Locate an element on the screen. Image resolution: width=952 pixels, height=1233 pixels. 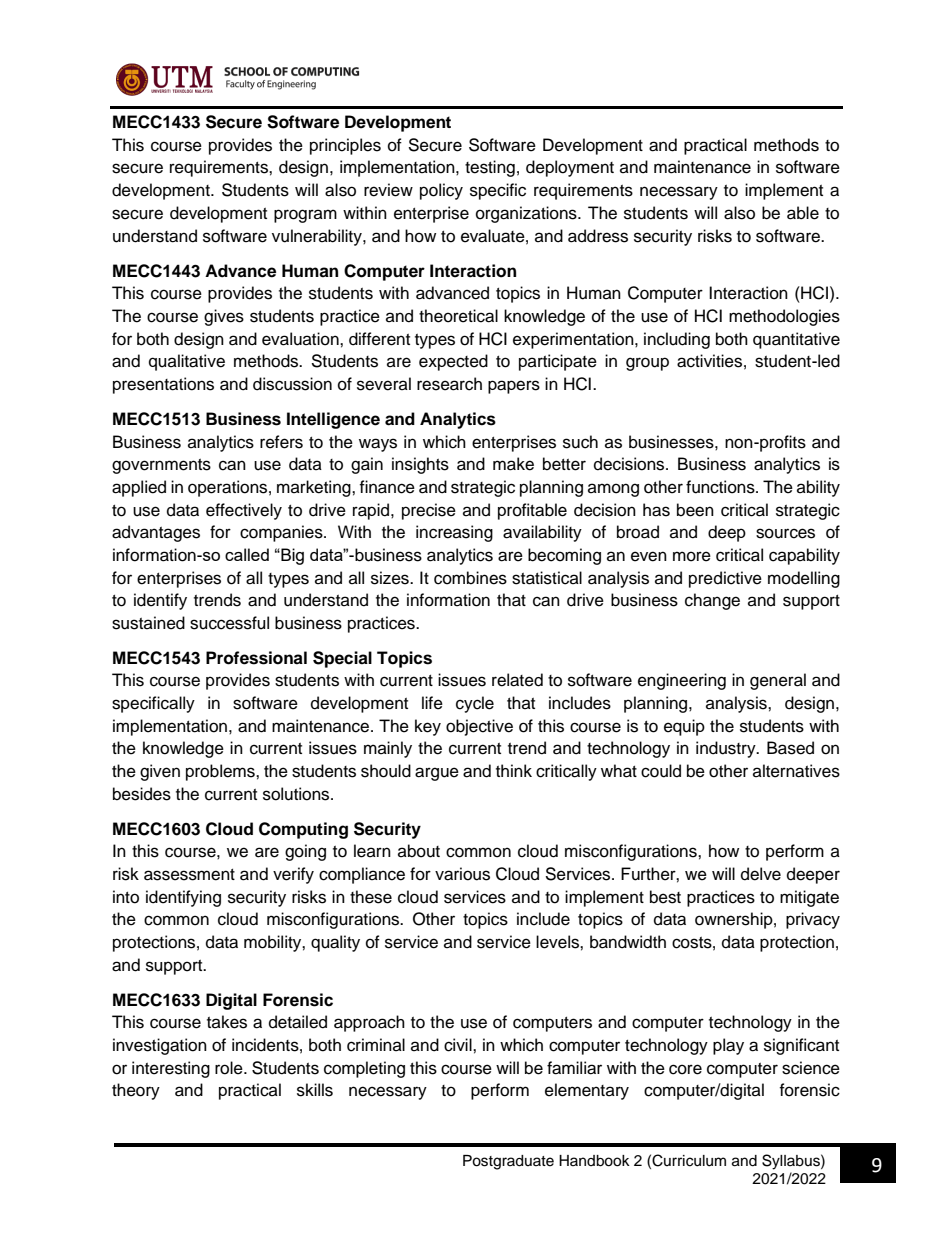
related is located at coordinates (517, 680).
